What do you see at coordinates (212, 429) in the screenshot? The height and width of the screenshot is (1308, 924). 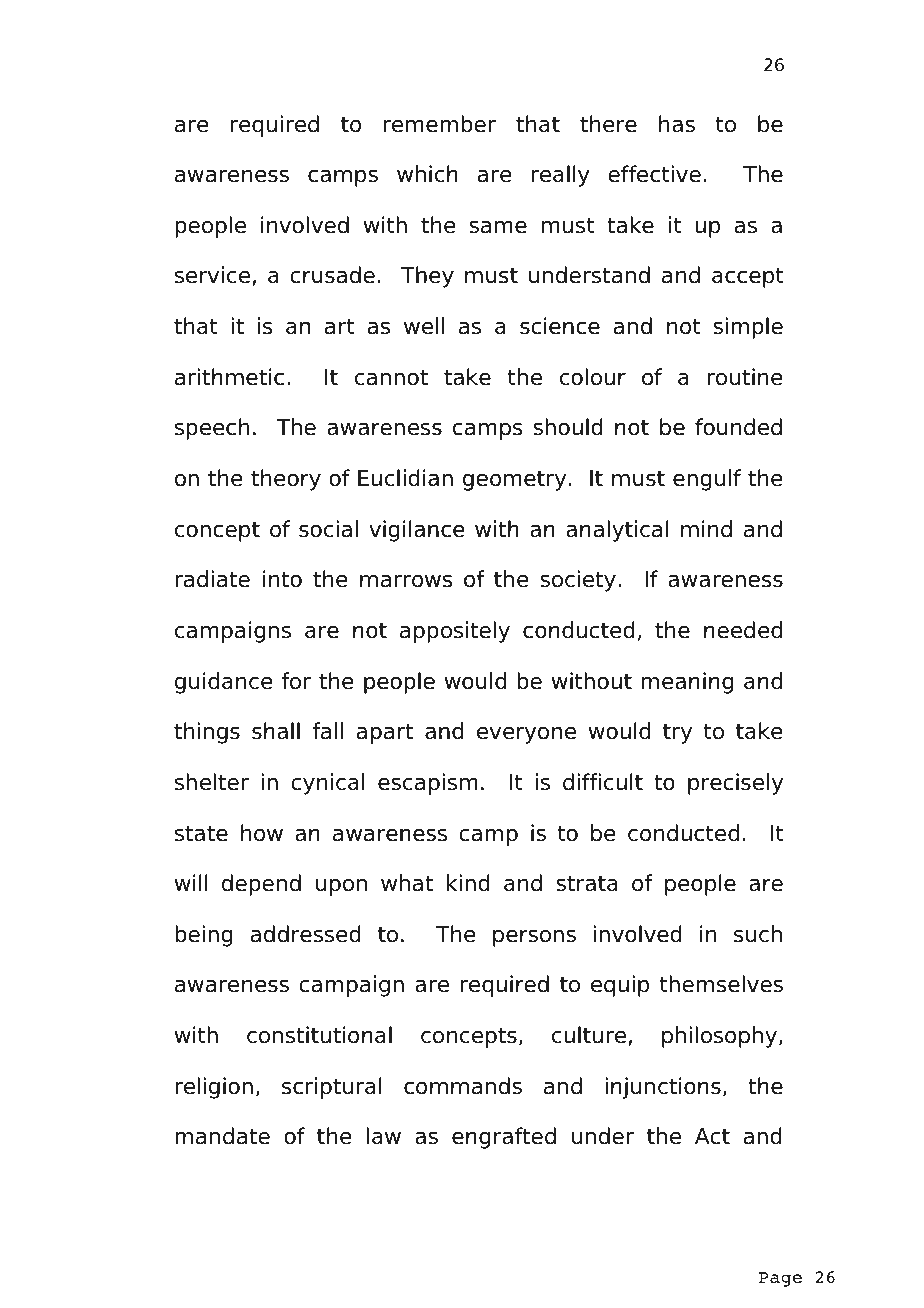 I see `speech` at bounding box center [212, 429].
